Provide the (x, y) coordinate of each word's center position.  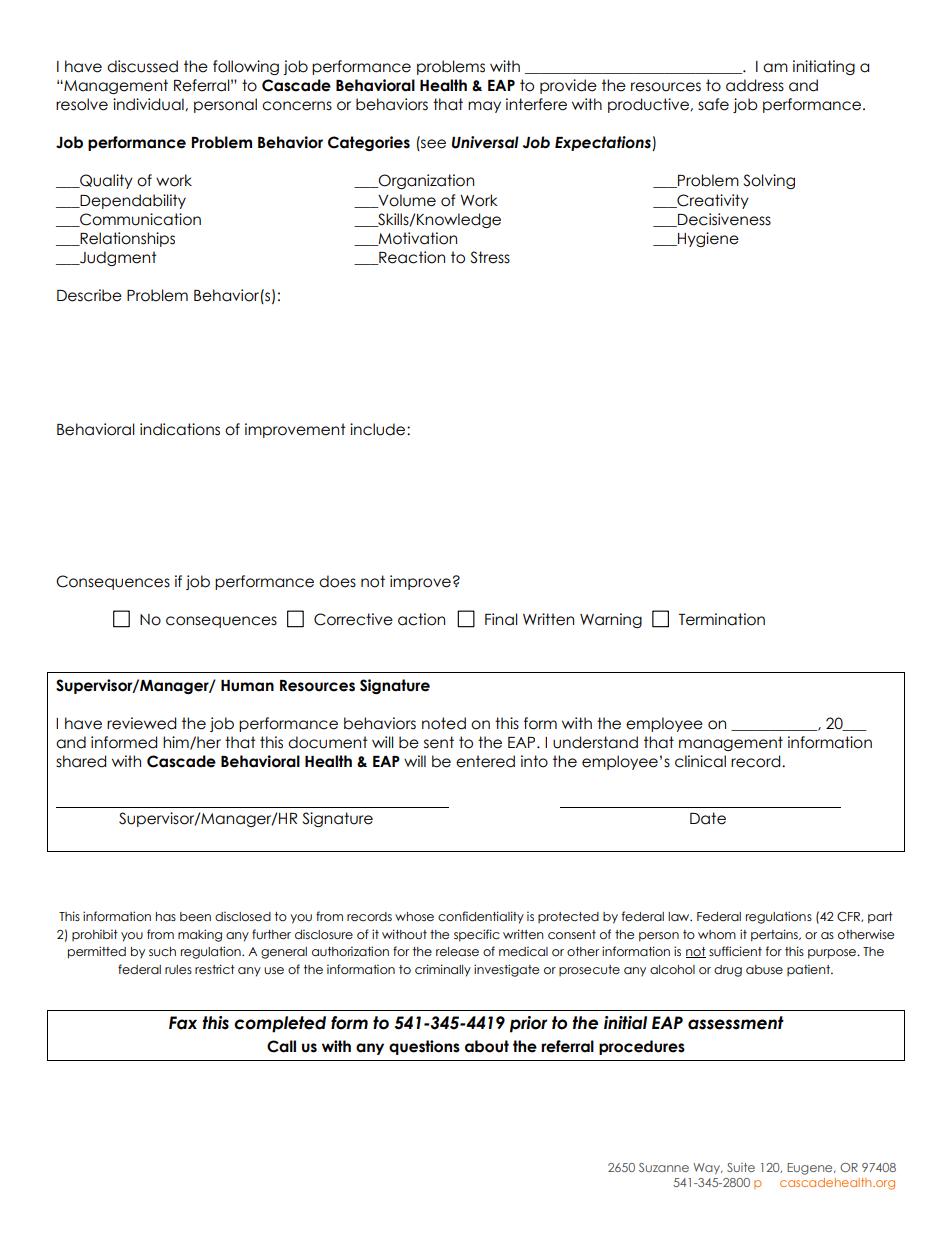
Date (708, 818)
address (755, 85)
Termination (722, 619)
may (484, 107)
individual (149, 104)
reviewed (141, 723)
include (379, 429)
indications (180, 429)
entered (485, 761)
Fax (183, 1023)
